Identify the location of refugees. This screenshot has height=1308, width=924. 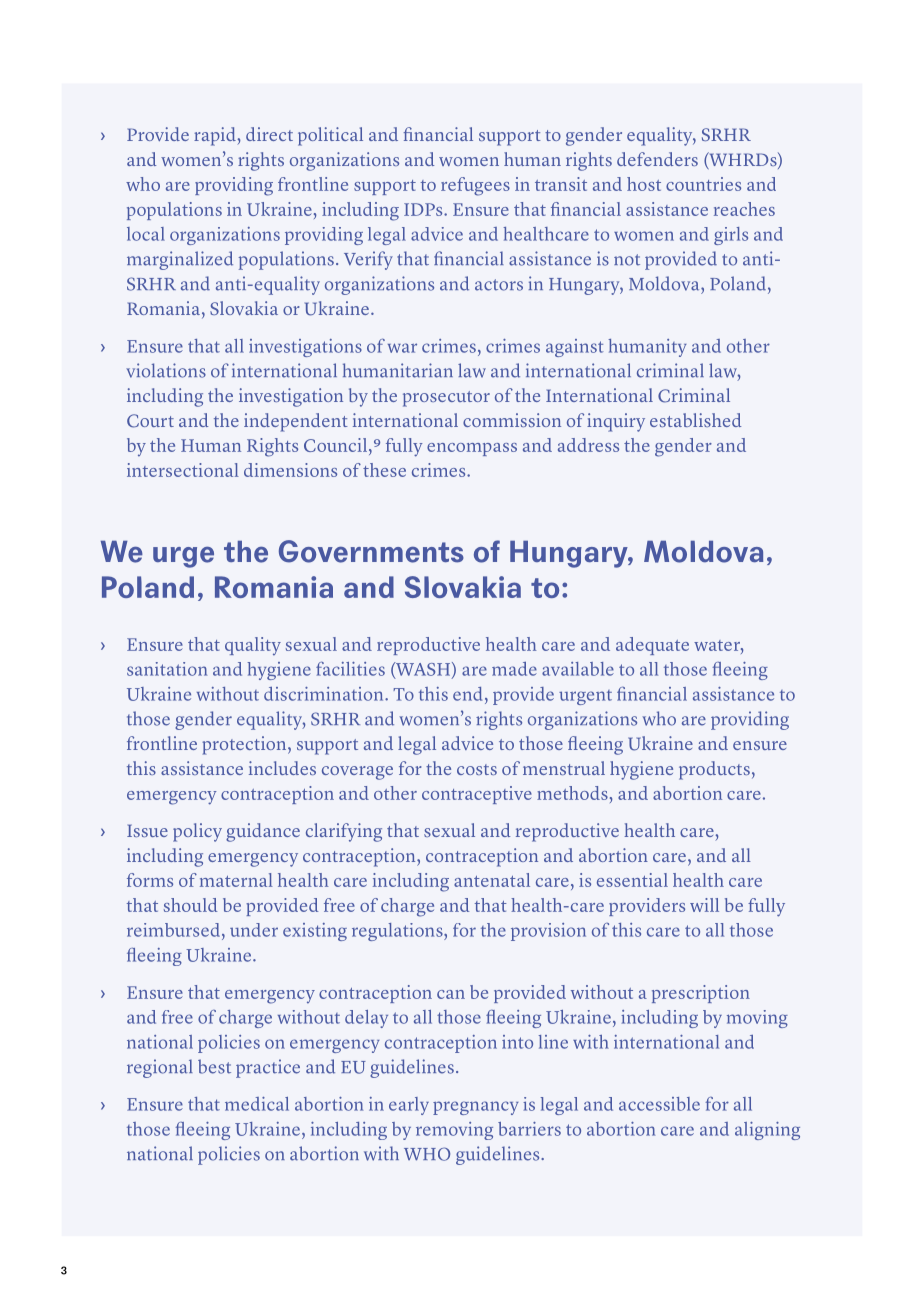
(475, 186).
